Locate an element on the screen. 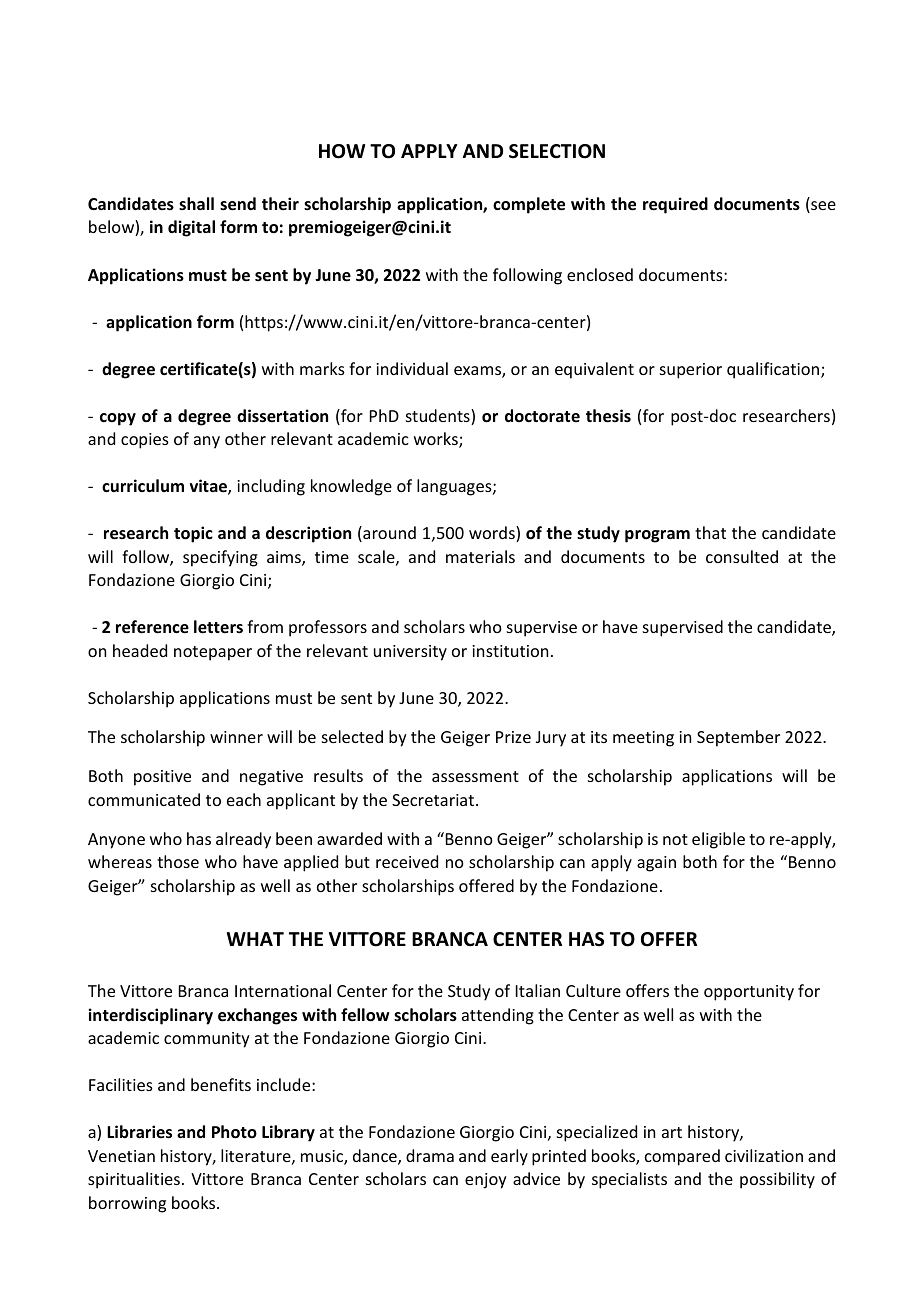 The height and width of the screenshot is (1308, 924). qualification is located at coordinates (774, 370).
